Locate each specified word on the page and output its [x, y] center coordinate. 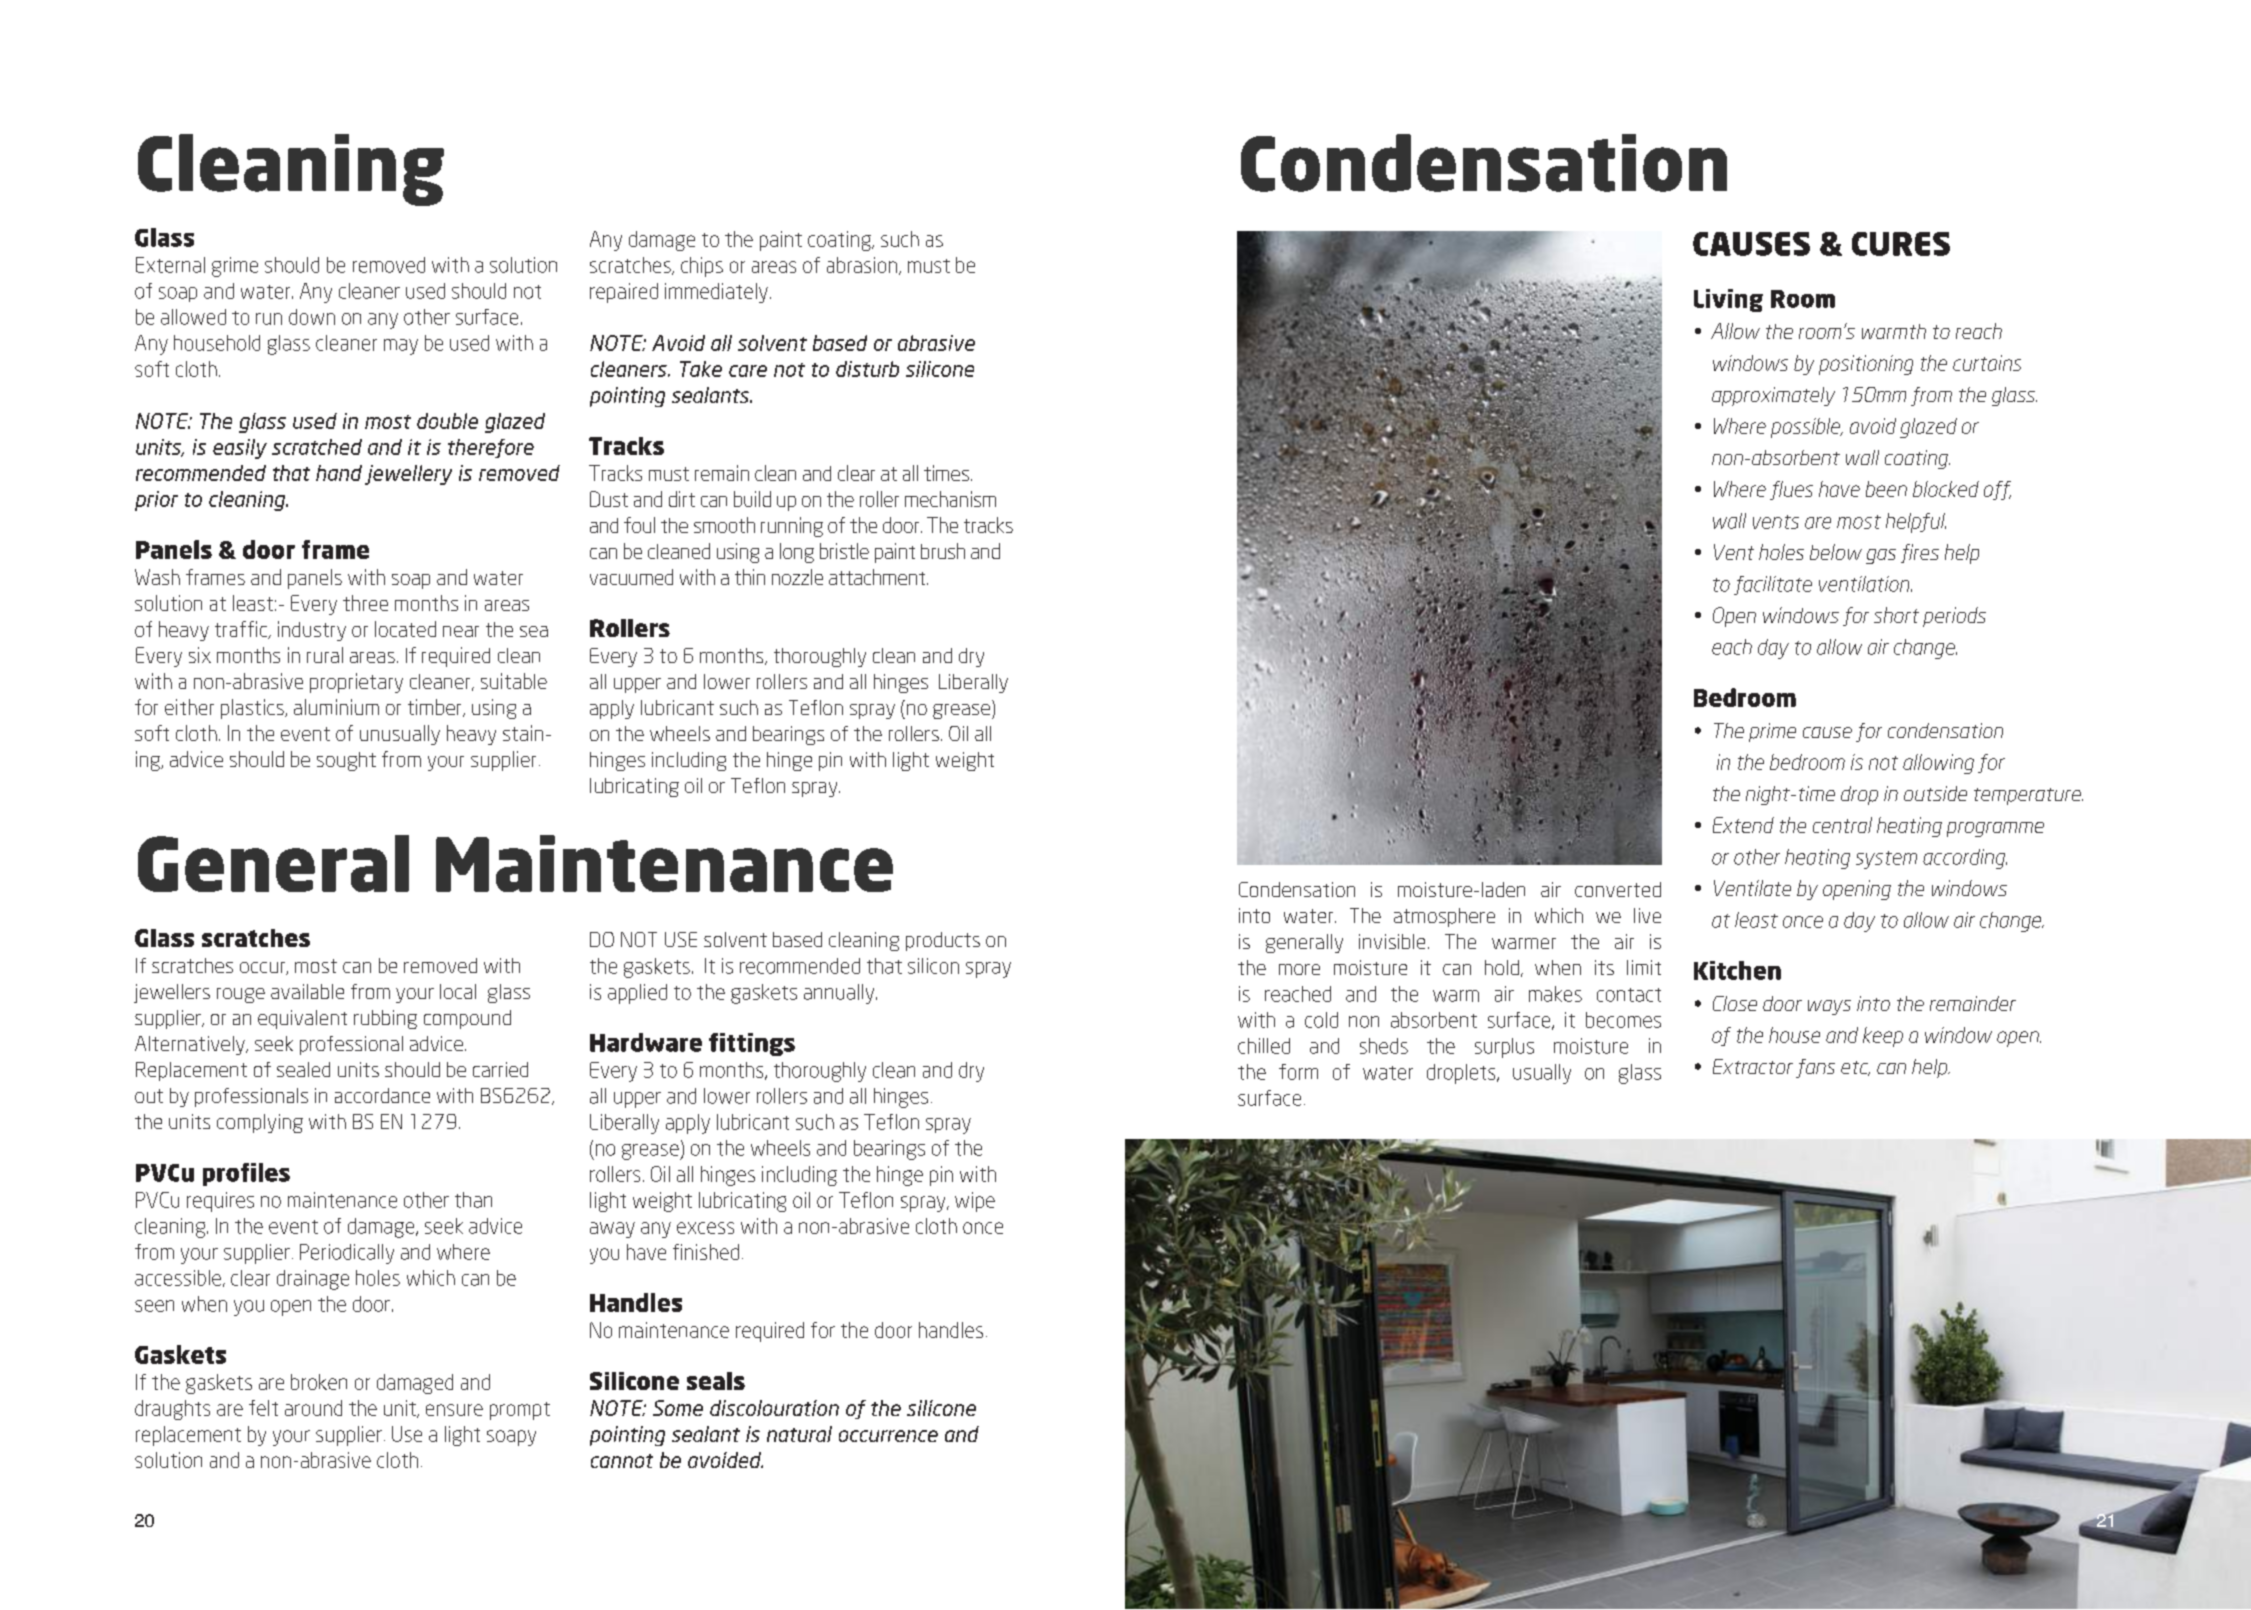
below [1836, 552]
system [1886, 860]
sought [346, 761]
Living [1728, 300]
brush [943, 551]
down [312, 317]
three [365, 603]
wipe [975, 1202]
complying [260, 1123]
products [943, 941]
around [313, 1408]
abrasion [863, 266]
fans [1815, 1068]
